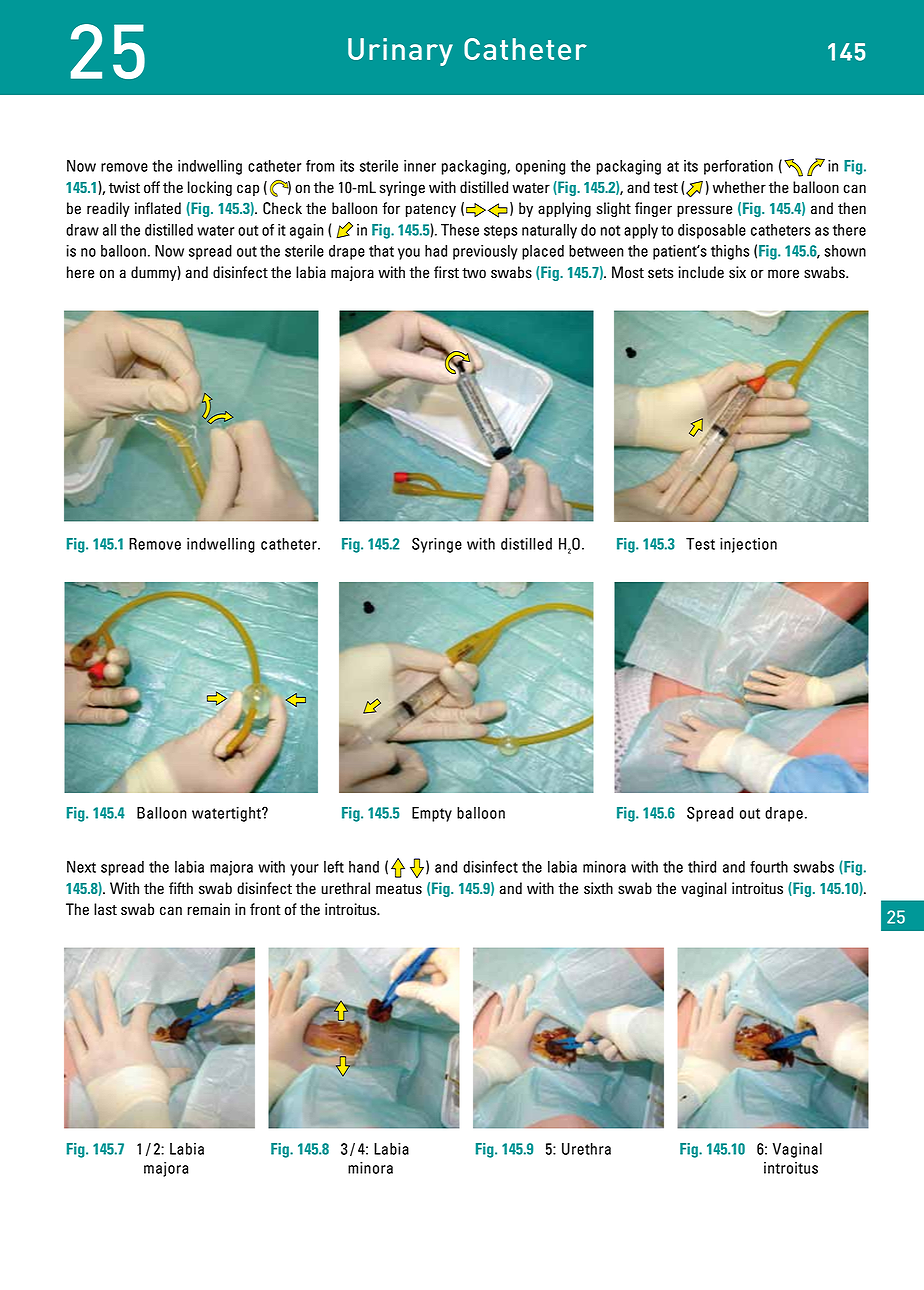 This page has width=924, height=1290. Describe the element at coordinates (381, 251) in the page. I see `that` at that location.
